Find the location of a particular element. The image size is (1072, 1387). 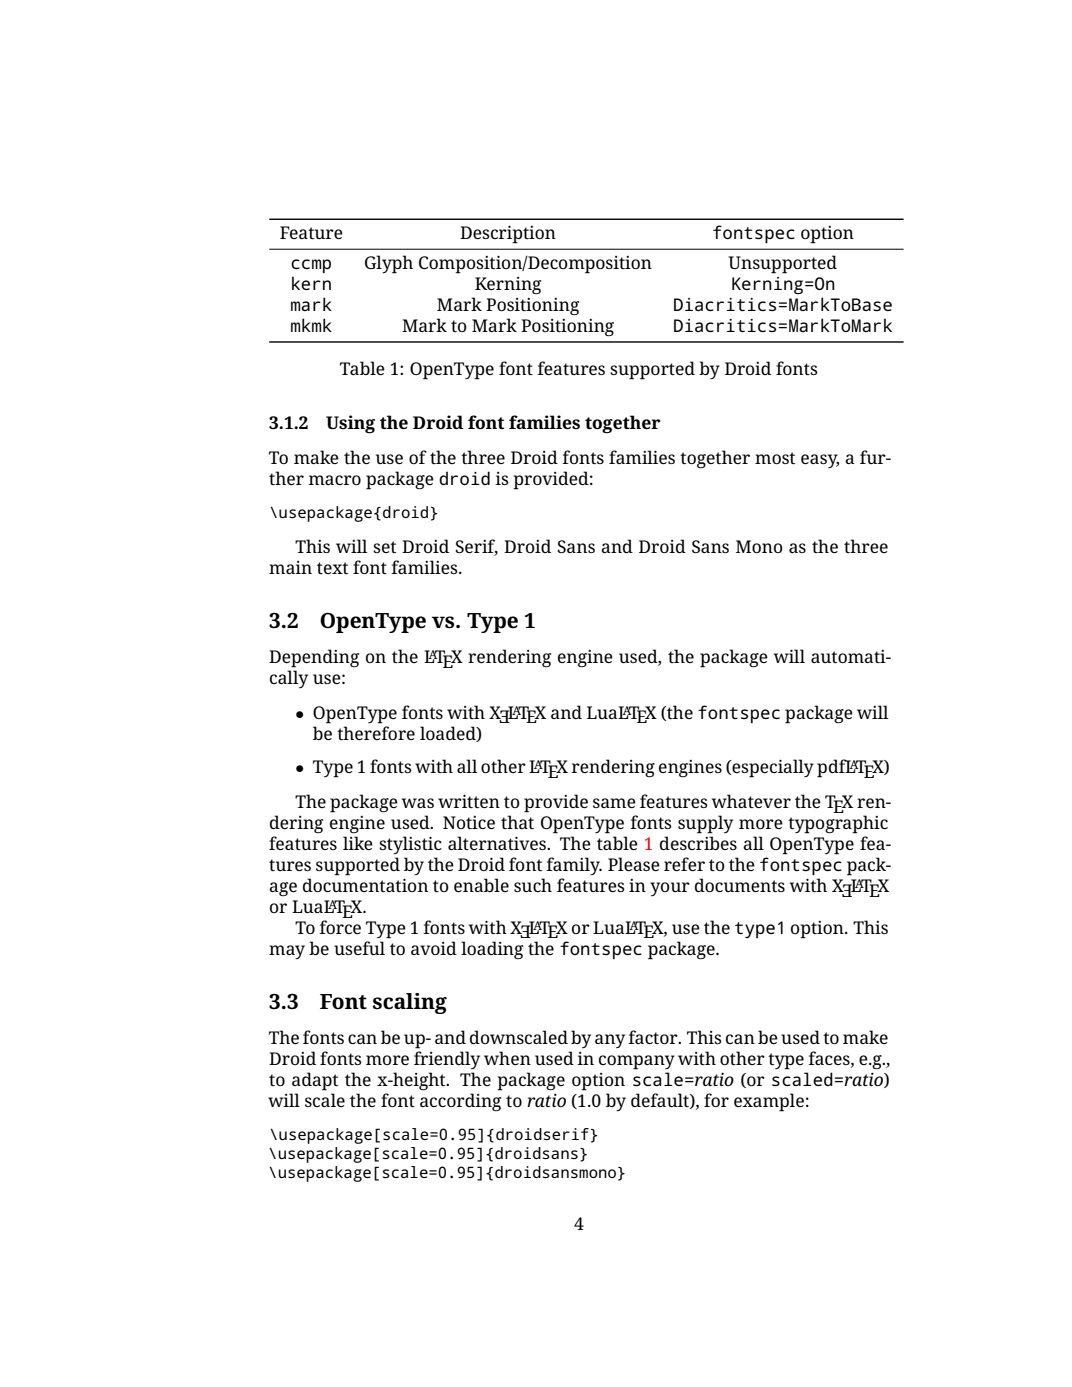

Description is located at coordinates (508, 234).
